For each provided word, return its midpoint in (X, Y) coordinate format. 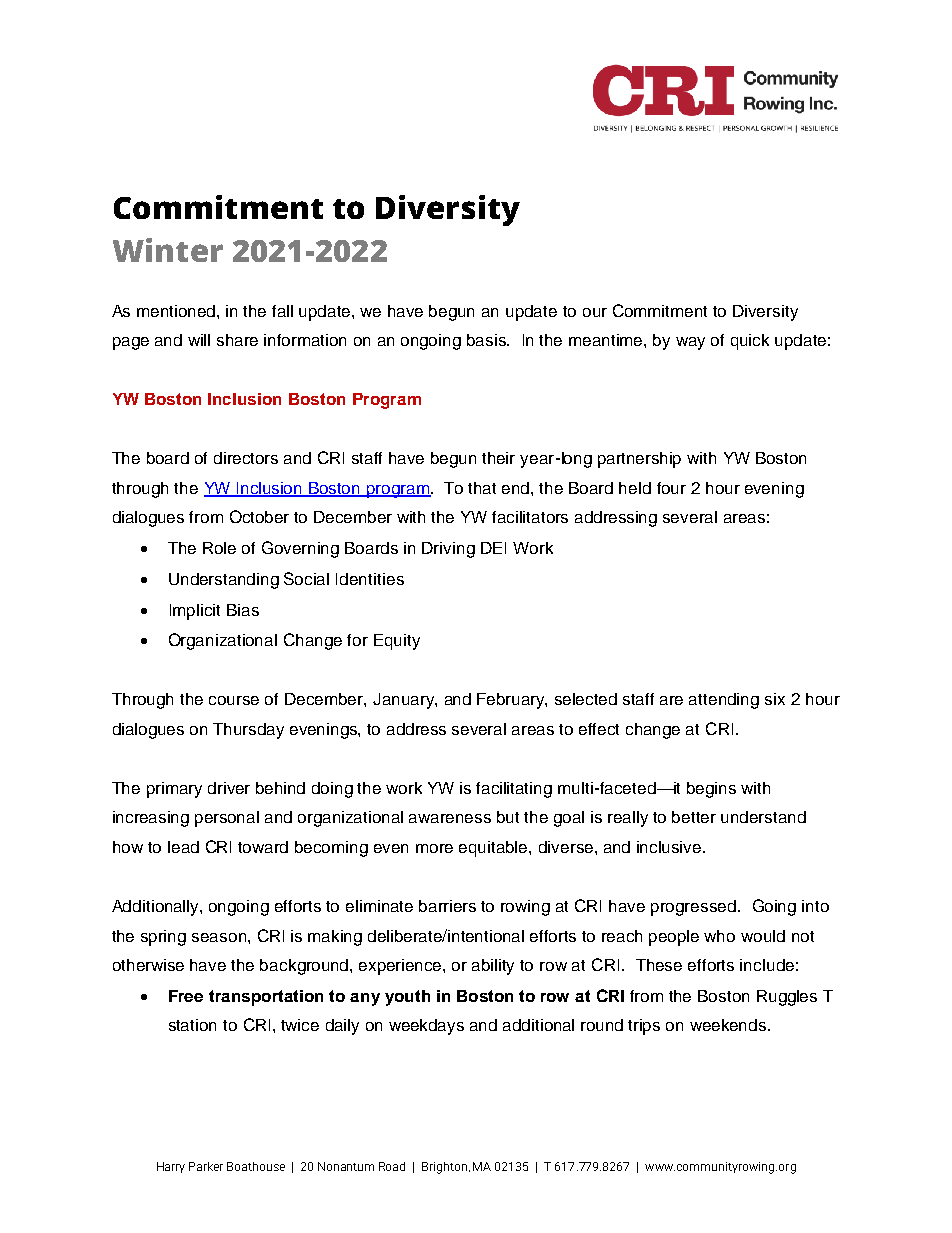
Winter (168, 250)
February (512, 701)
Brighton (446, 1168)
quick (750, 342)
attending (724, 701)
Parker (206, 1166)
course (234, 700)
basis (487, 340)
